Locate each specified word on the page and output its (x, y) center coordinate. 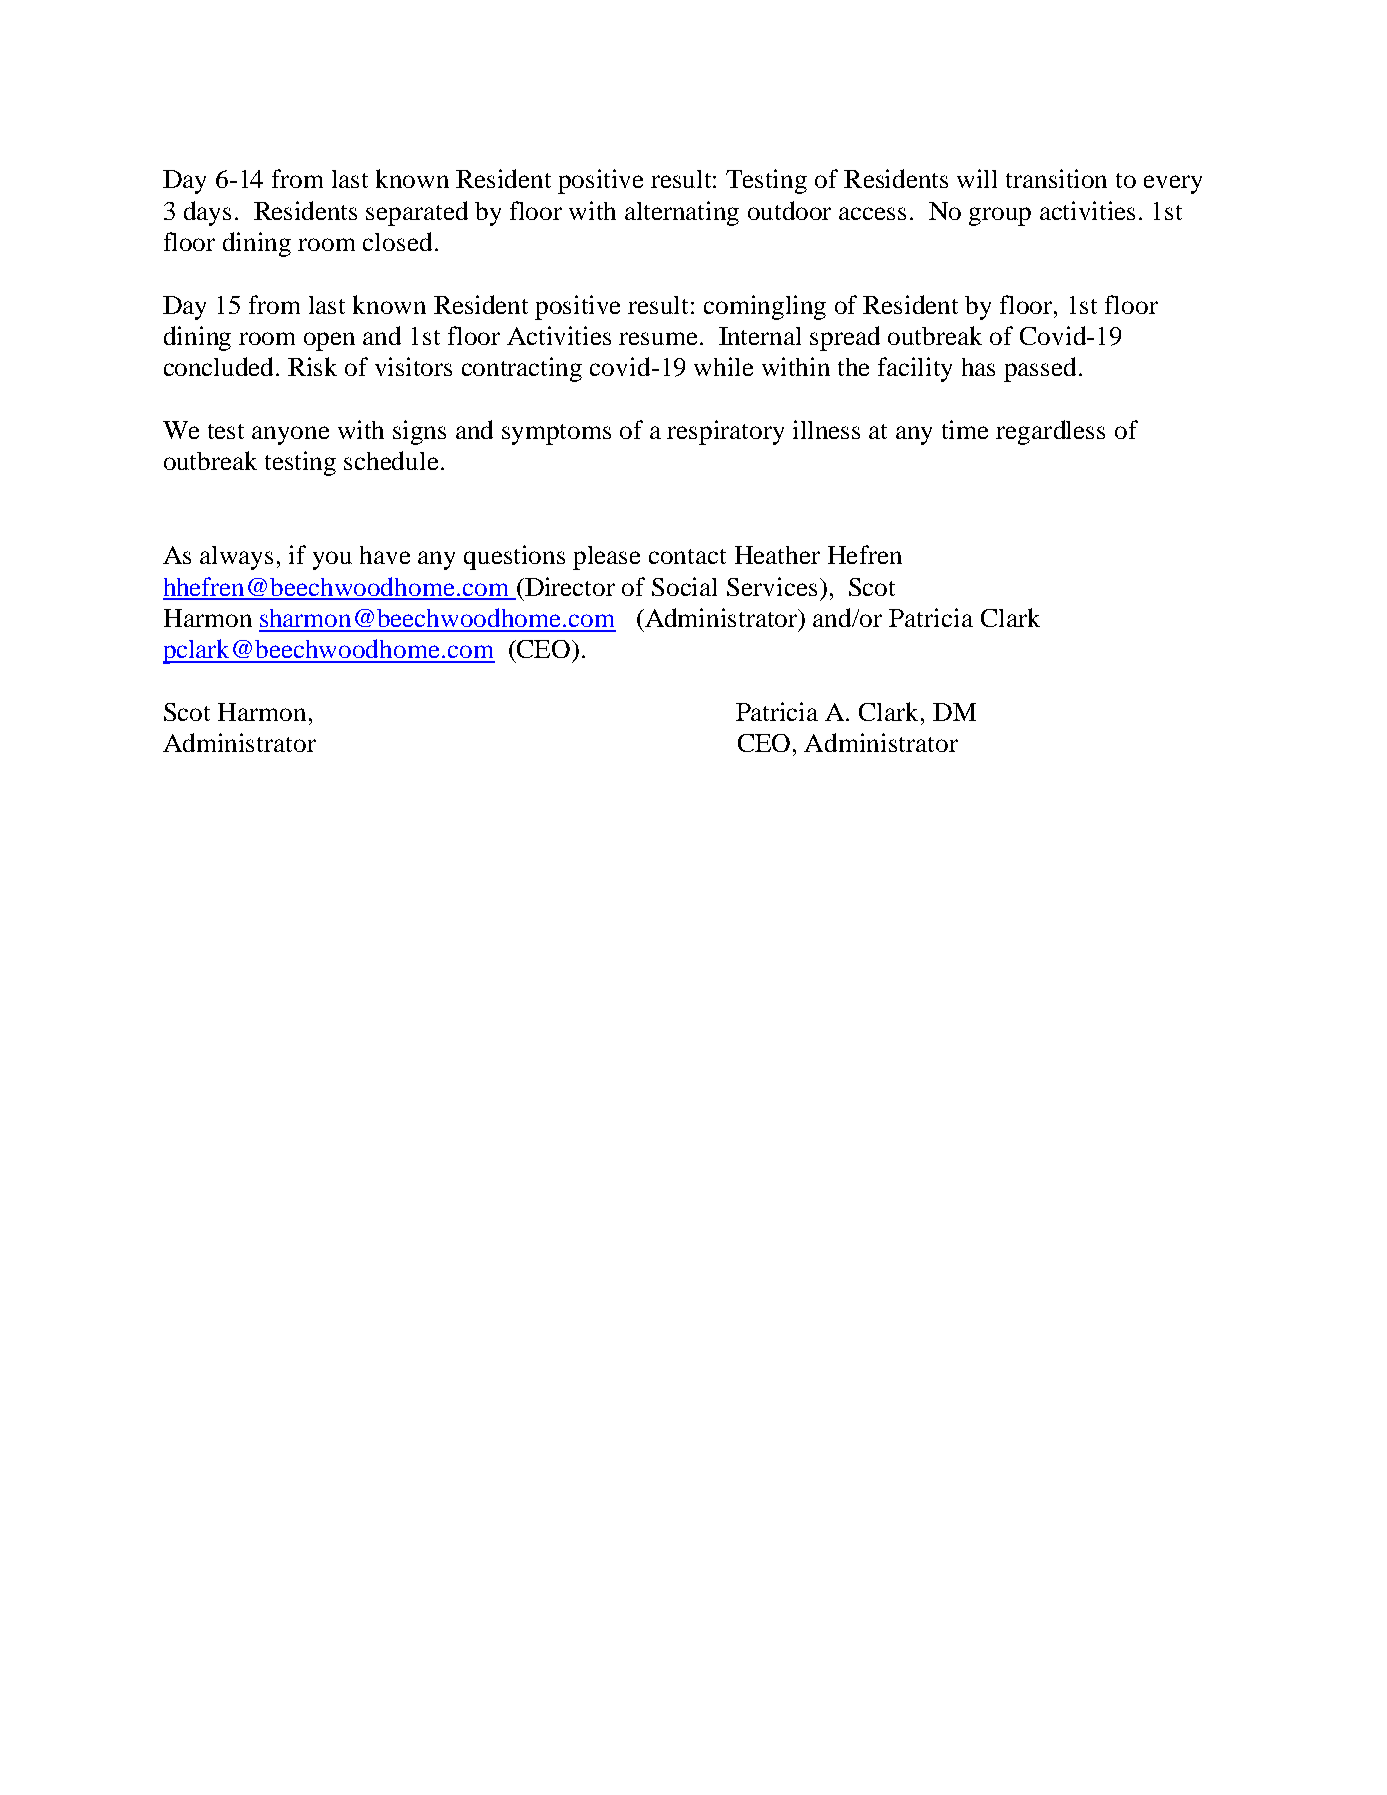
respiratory (725, 432)
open (329, 341)
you (332, 560)
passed (1040, 369)
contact (687, 556)
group (1000, 216)
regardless (1050, 432)
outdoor (789, 210)
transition (1056, 178)
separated (417, 213)
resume (658, 338)
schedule (391, 460)
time (965, 429)
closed (397, 241)
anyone (290, 435)
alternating (682, 213)
